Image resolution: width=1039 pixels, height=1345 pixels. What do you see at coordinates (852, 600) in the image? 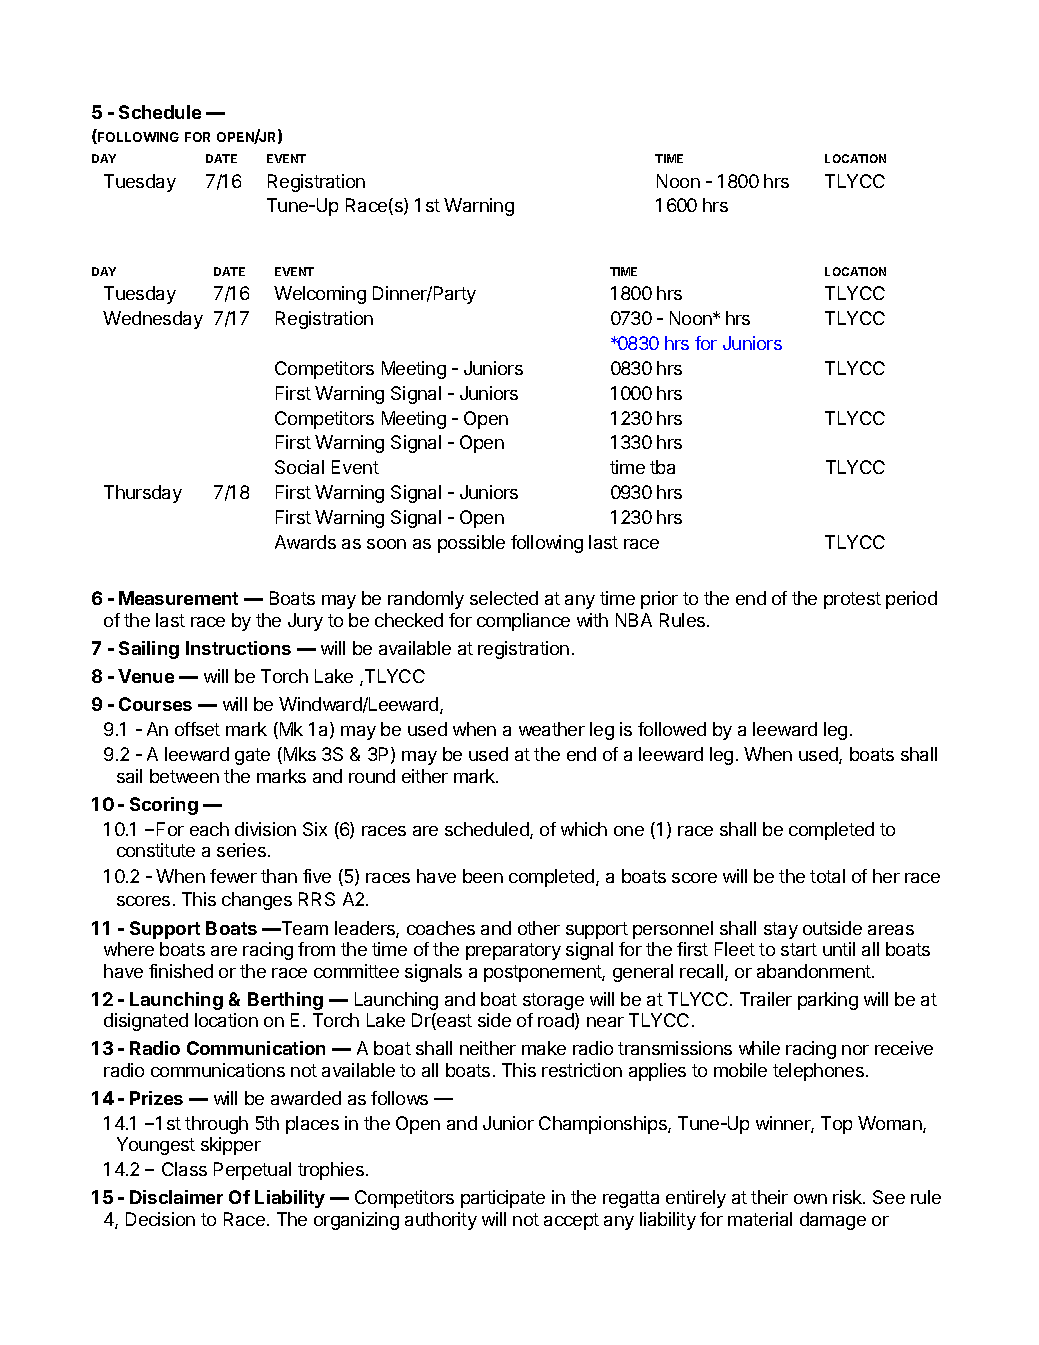
I see `protest` at bounding box center [852, 600].
